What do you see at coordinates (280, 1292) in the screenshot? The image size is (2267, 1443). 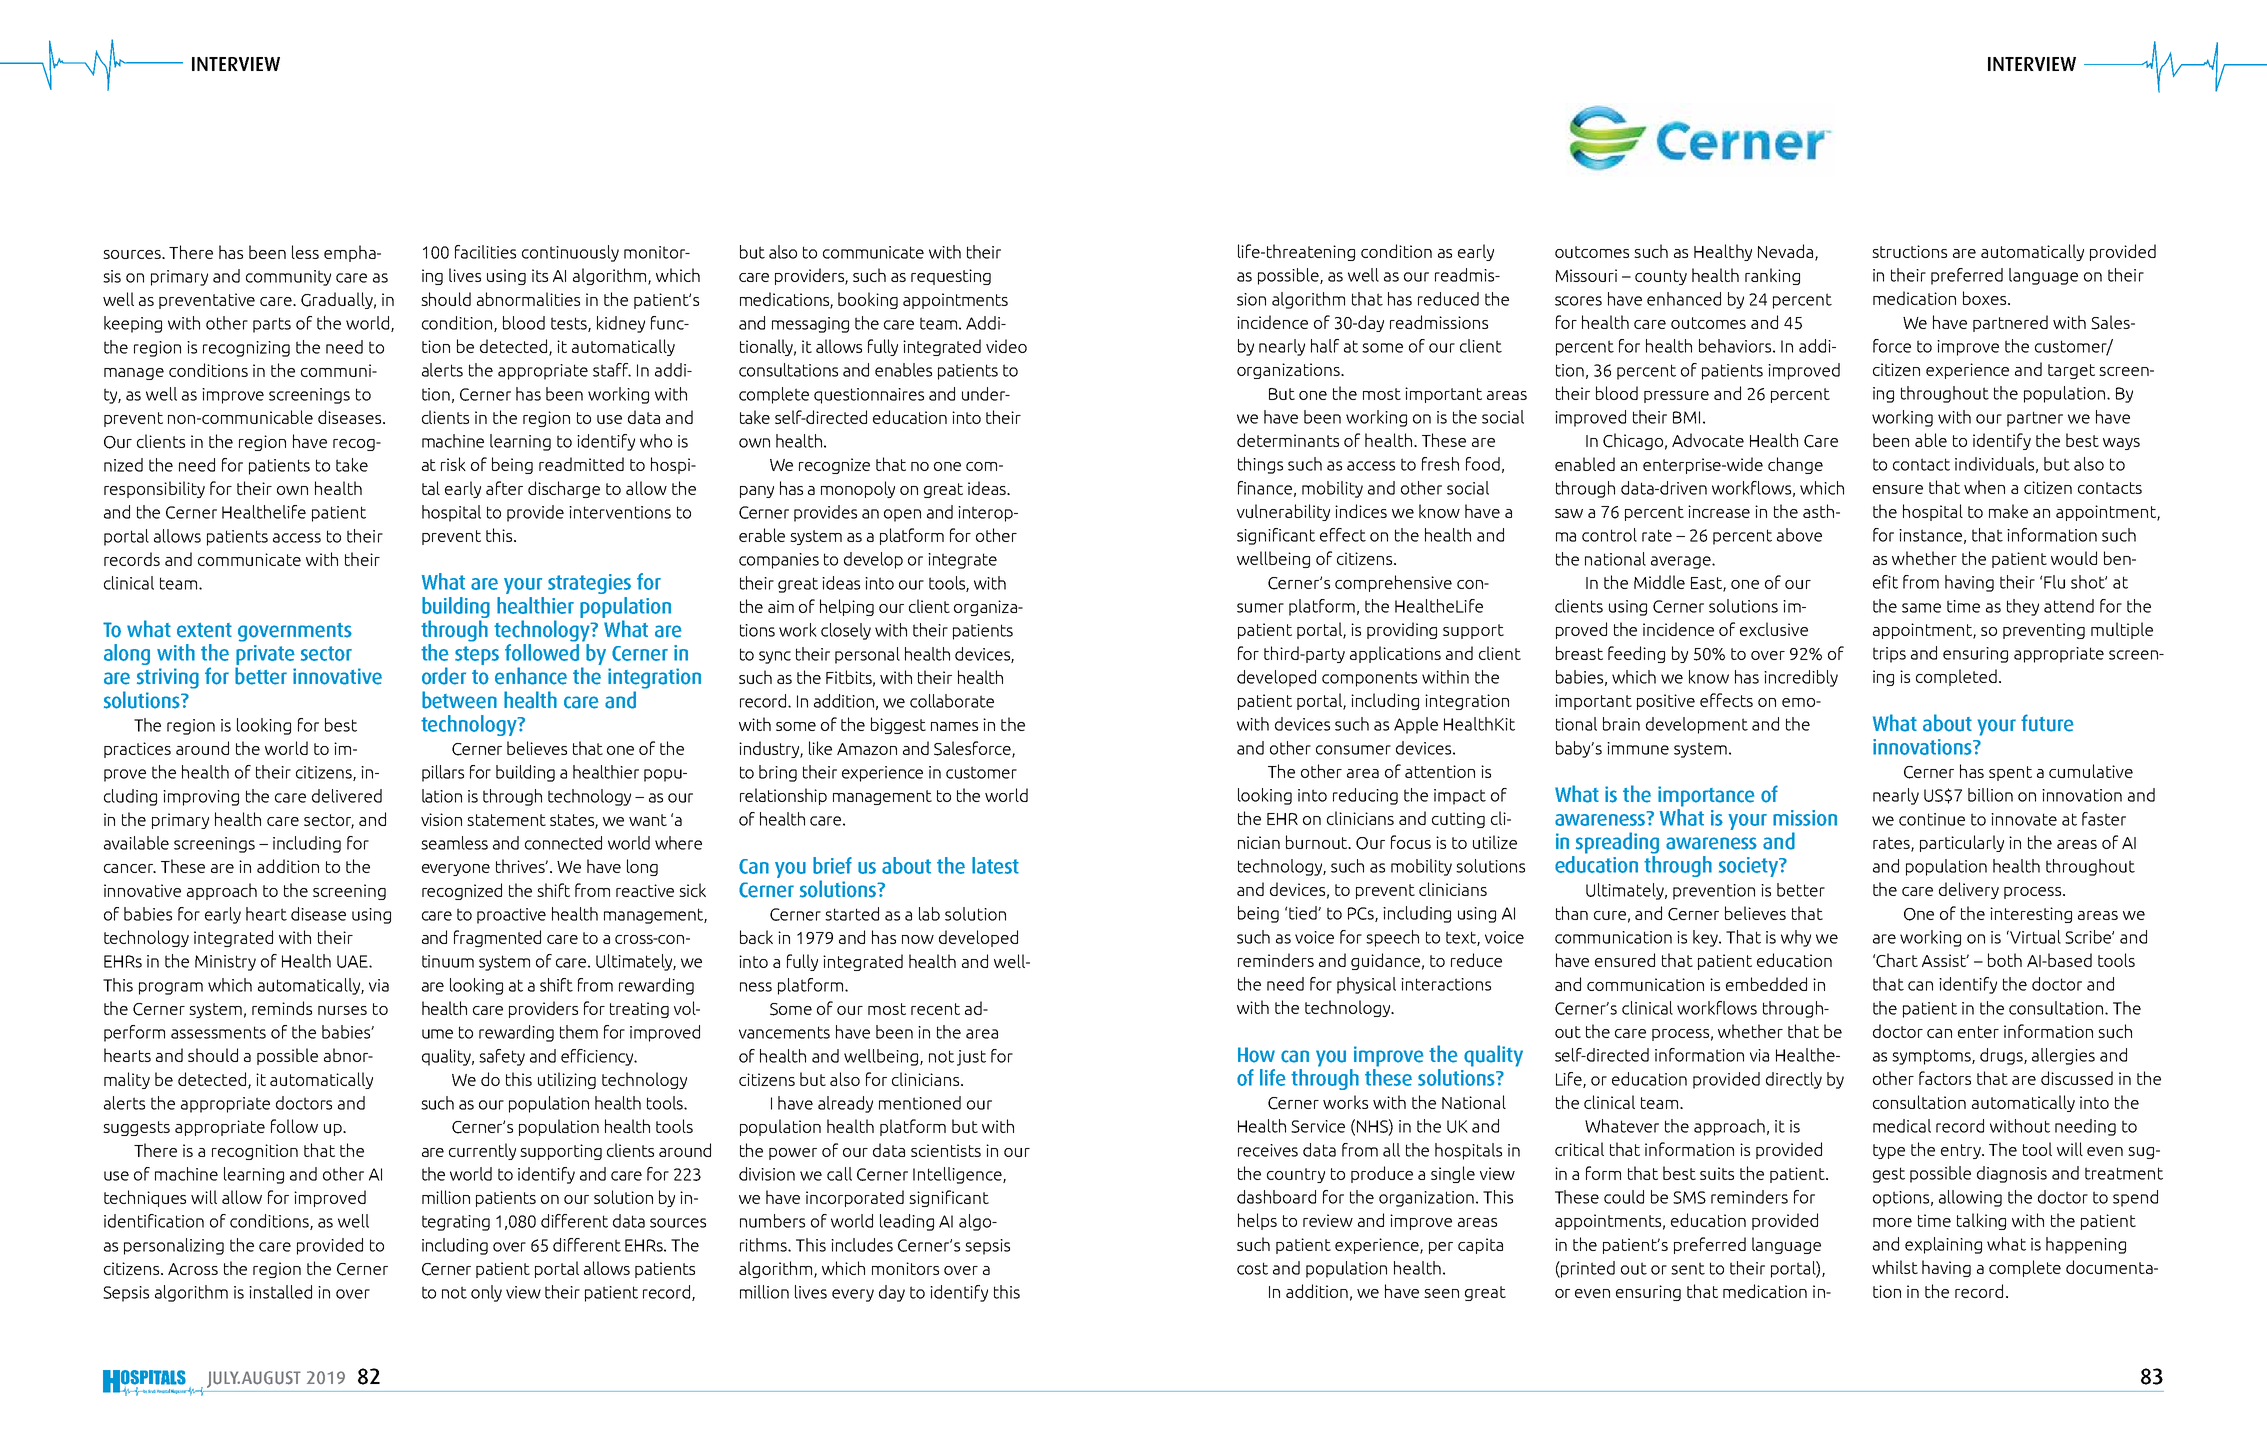 I see `installed` at bounding box center [280, 1292].
